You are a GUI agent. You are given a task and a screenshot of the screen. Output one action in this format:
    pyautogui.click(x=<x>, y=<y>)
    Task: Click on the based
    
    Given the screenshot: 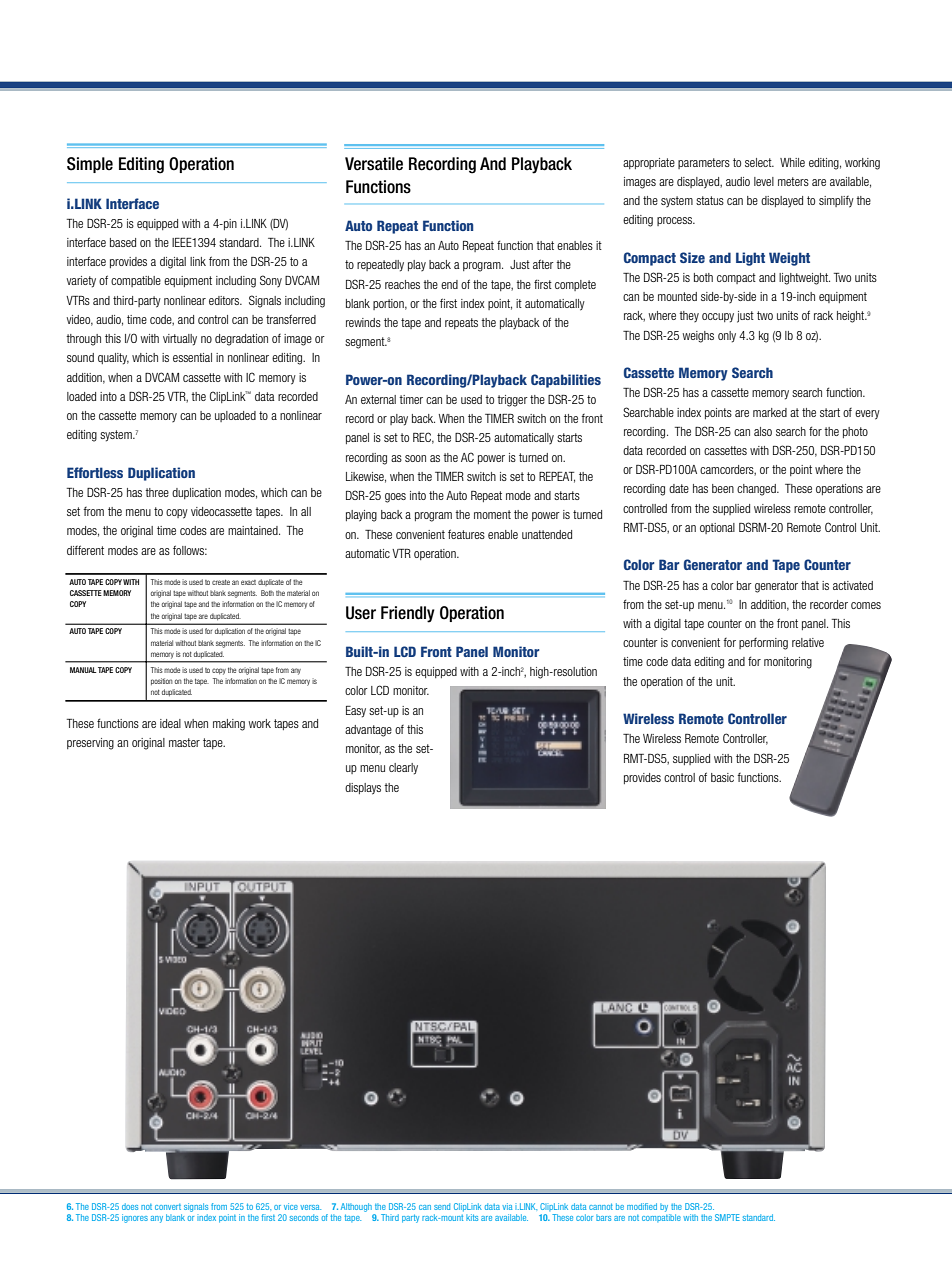 What is the action you would take?
    pyautogui.click(x=123, y=242)
